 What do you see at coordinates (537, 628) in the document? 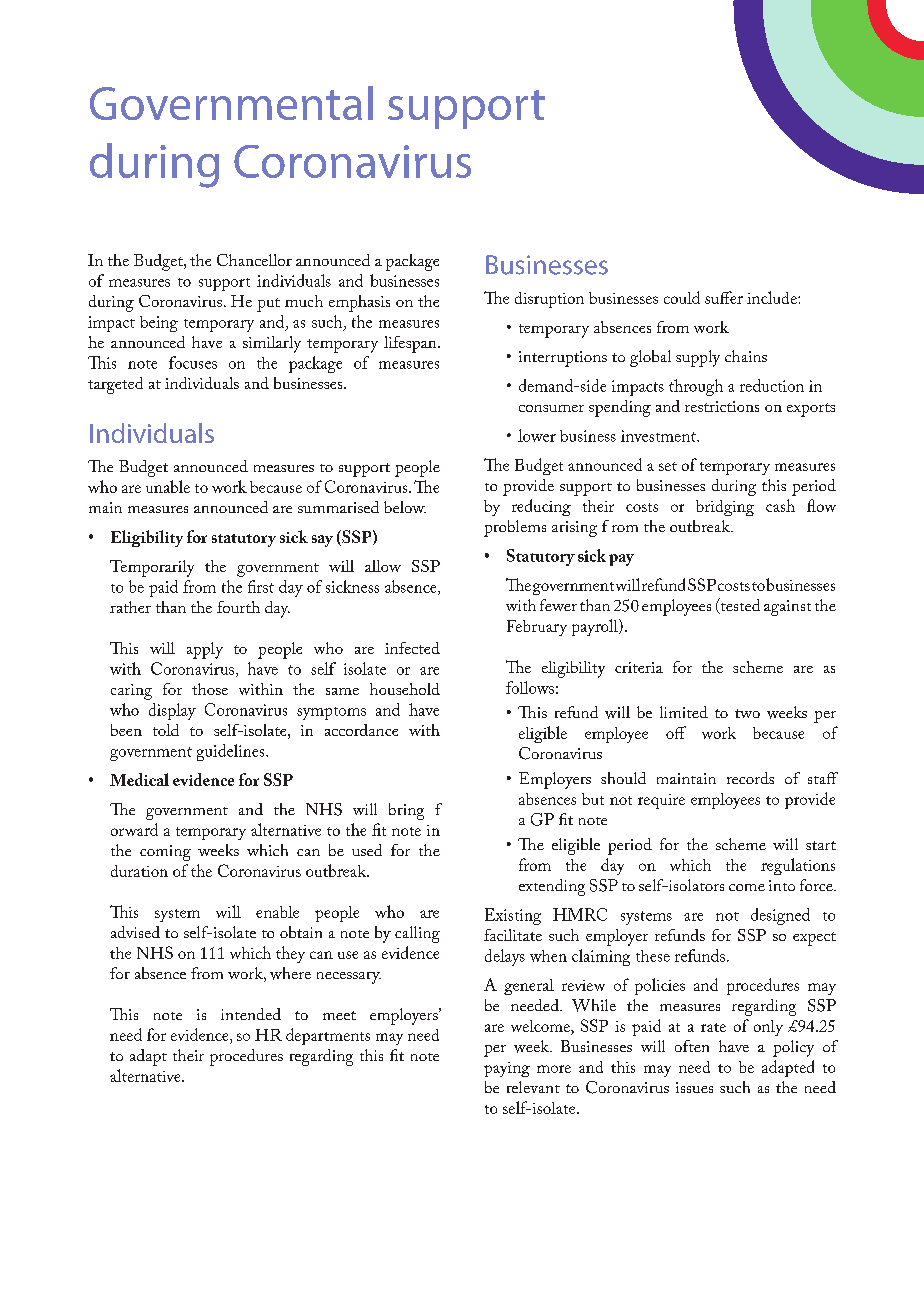
I see `February` at bounding box center [537, 628].
